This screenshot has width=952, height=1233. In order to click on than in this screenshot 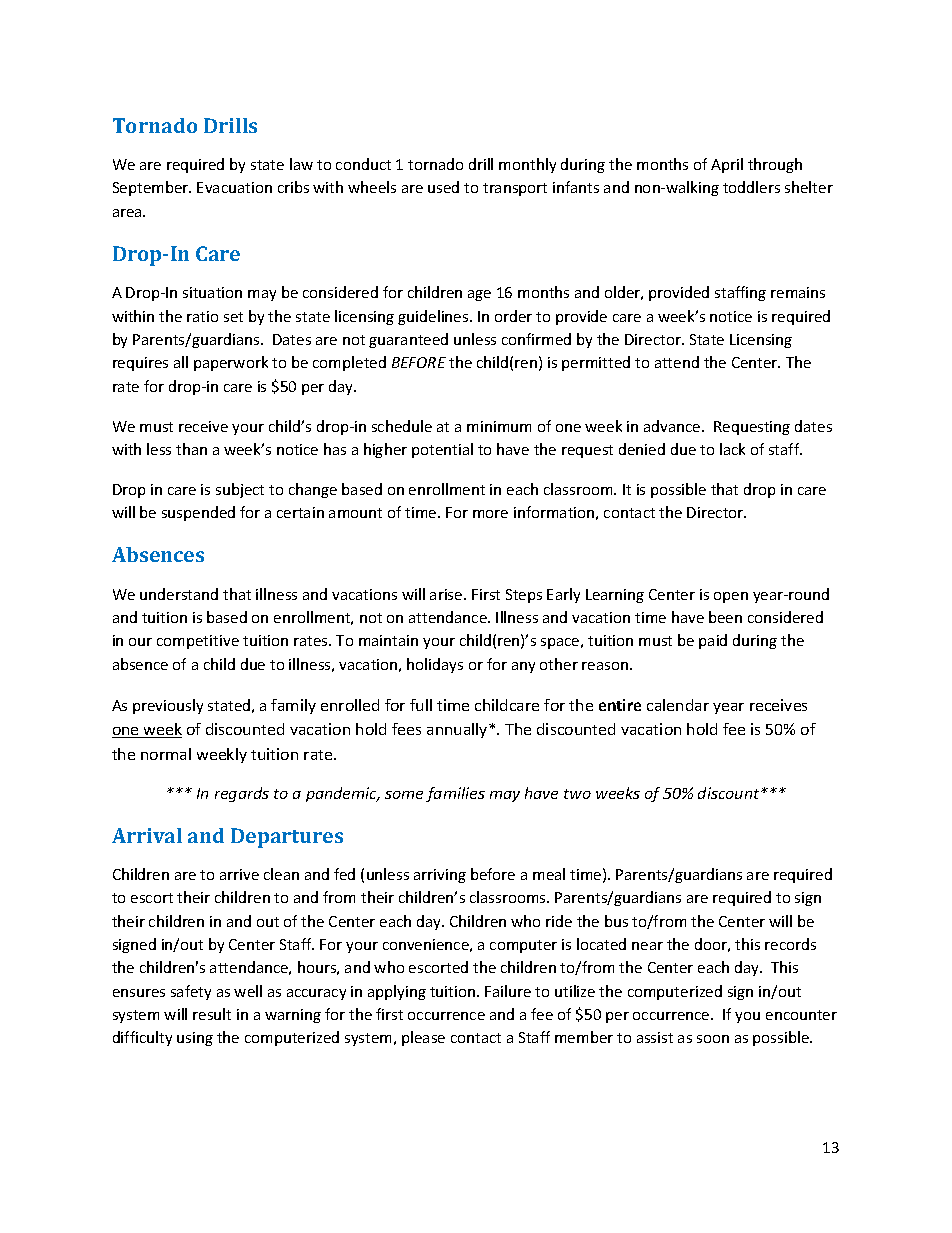, I will do `click(191, 449)`.
